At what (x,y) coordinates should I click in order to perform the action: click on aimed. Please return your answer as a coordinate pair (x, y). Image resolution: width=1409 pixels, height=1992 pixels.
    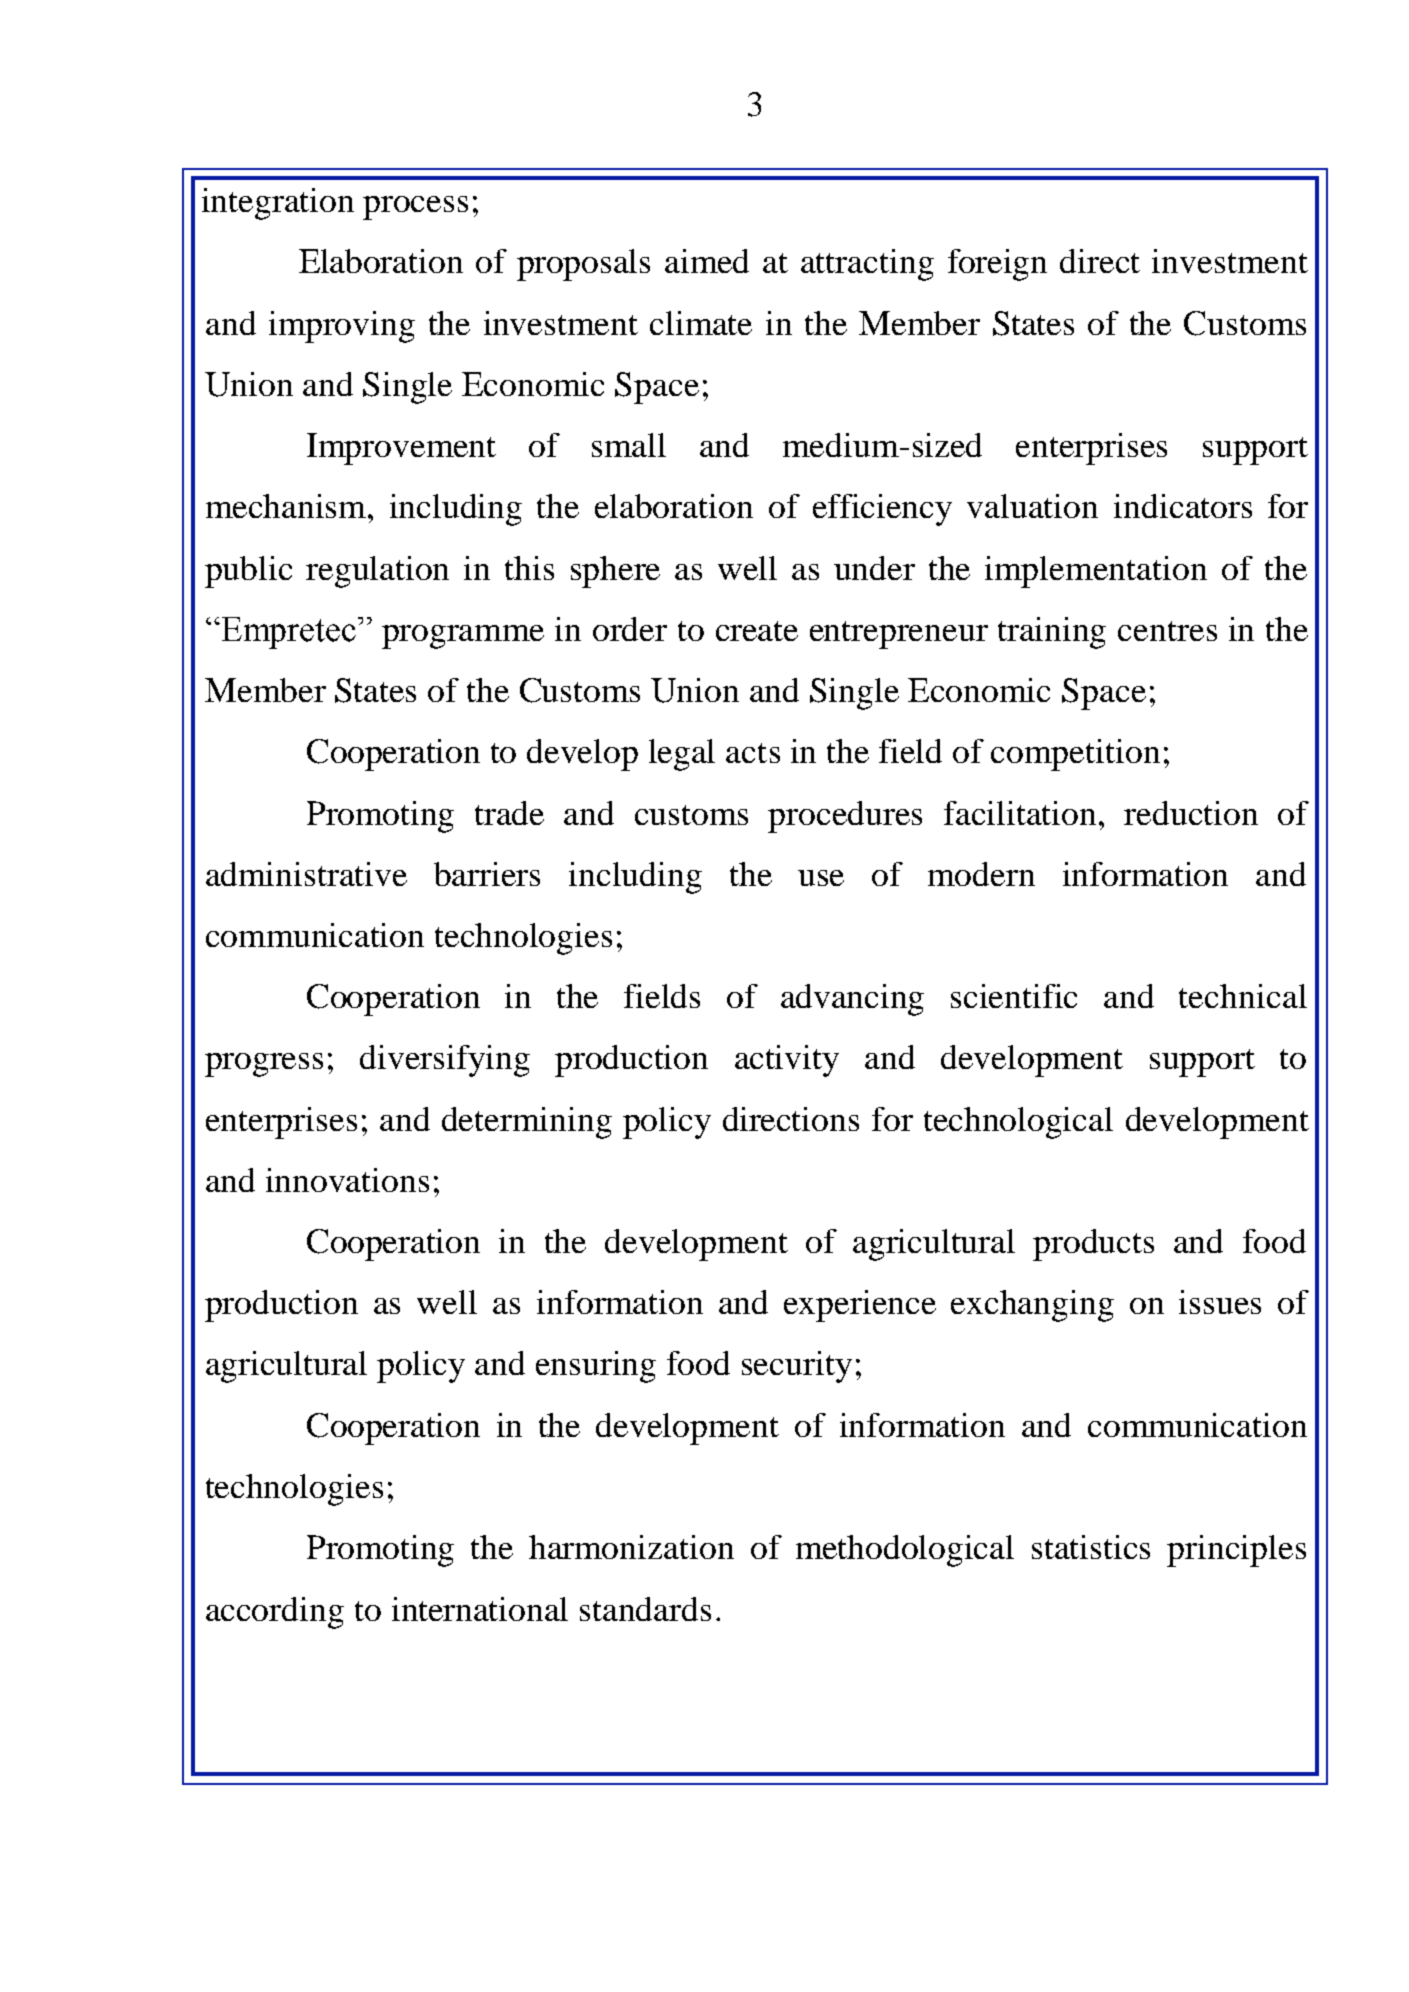
    Looking at the image, I should click on (707, 261).
